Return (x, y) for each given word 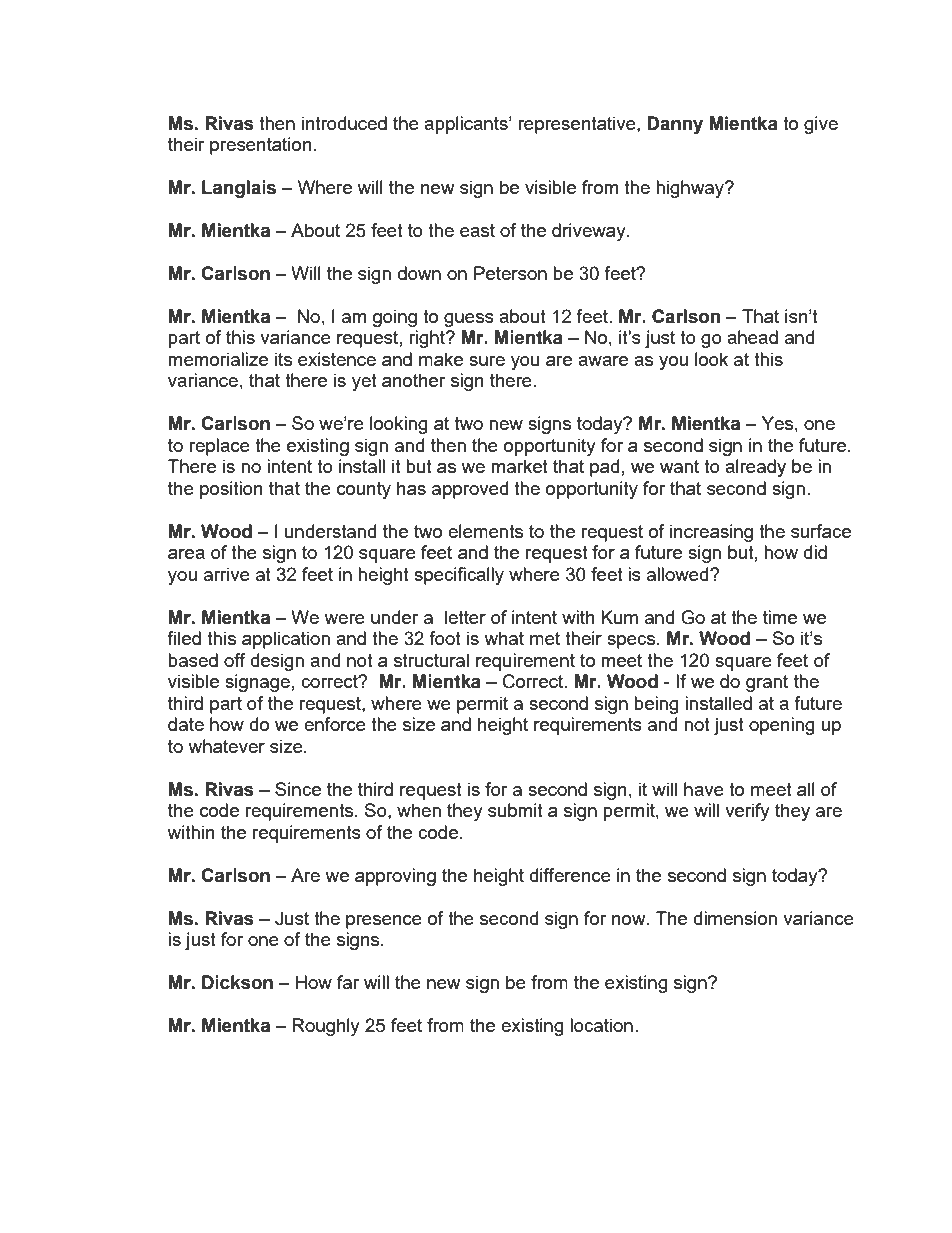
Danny (675, 125)
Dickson (237, 982)
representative (578, 125)
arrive (227, 574)
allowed (679, 574)
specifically (459, 576)
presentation (261, 146)
